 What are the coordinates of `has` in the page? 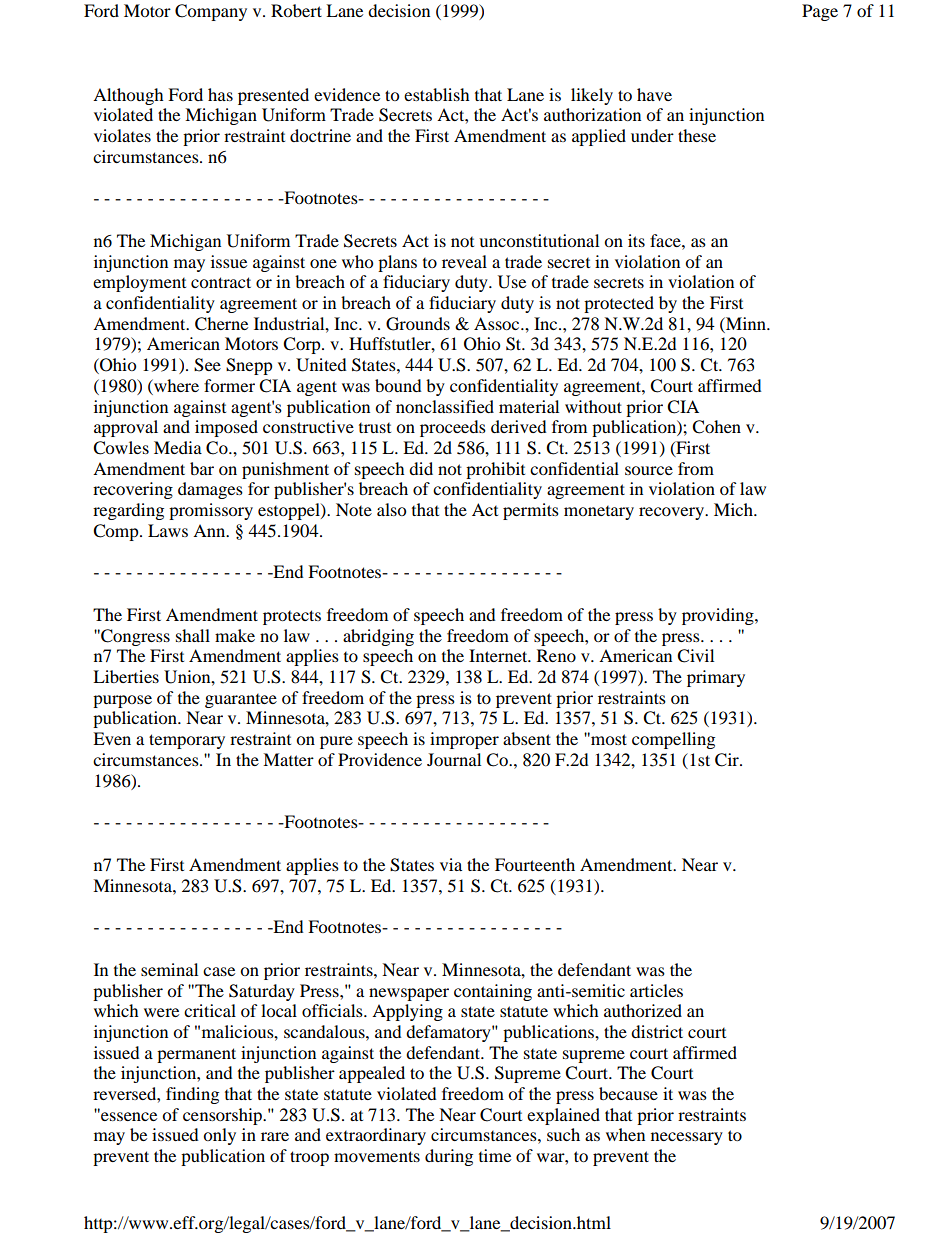 It's located at (220, 94).
